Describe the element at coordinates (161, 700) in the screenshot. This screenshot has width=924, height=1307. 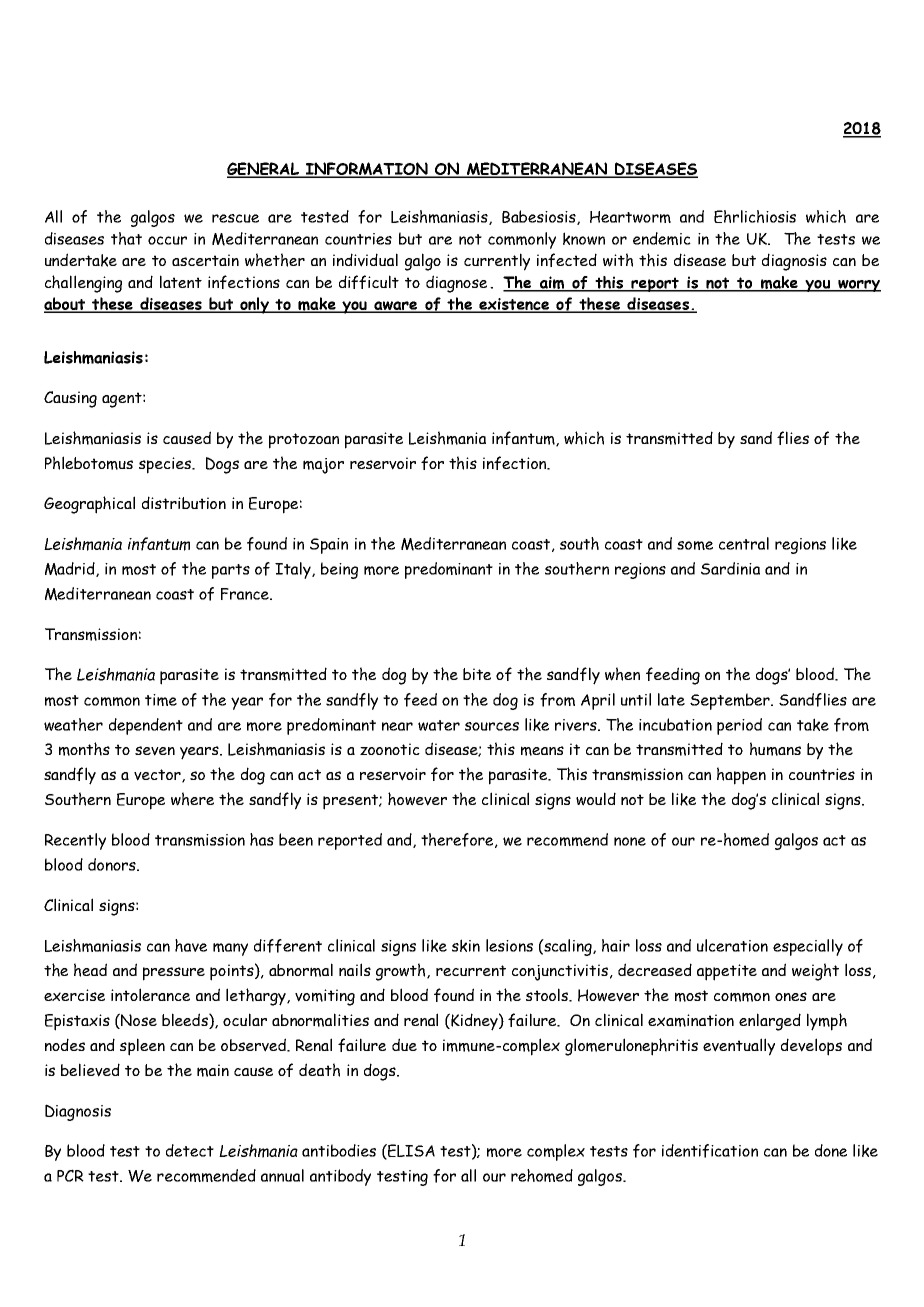
I see `time` at that location.
